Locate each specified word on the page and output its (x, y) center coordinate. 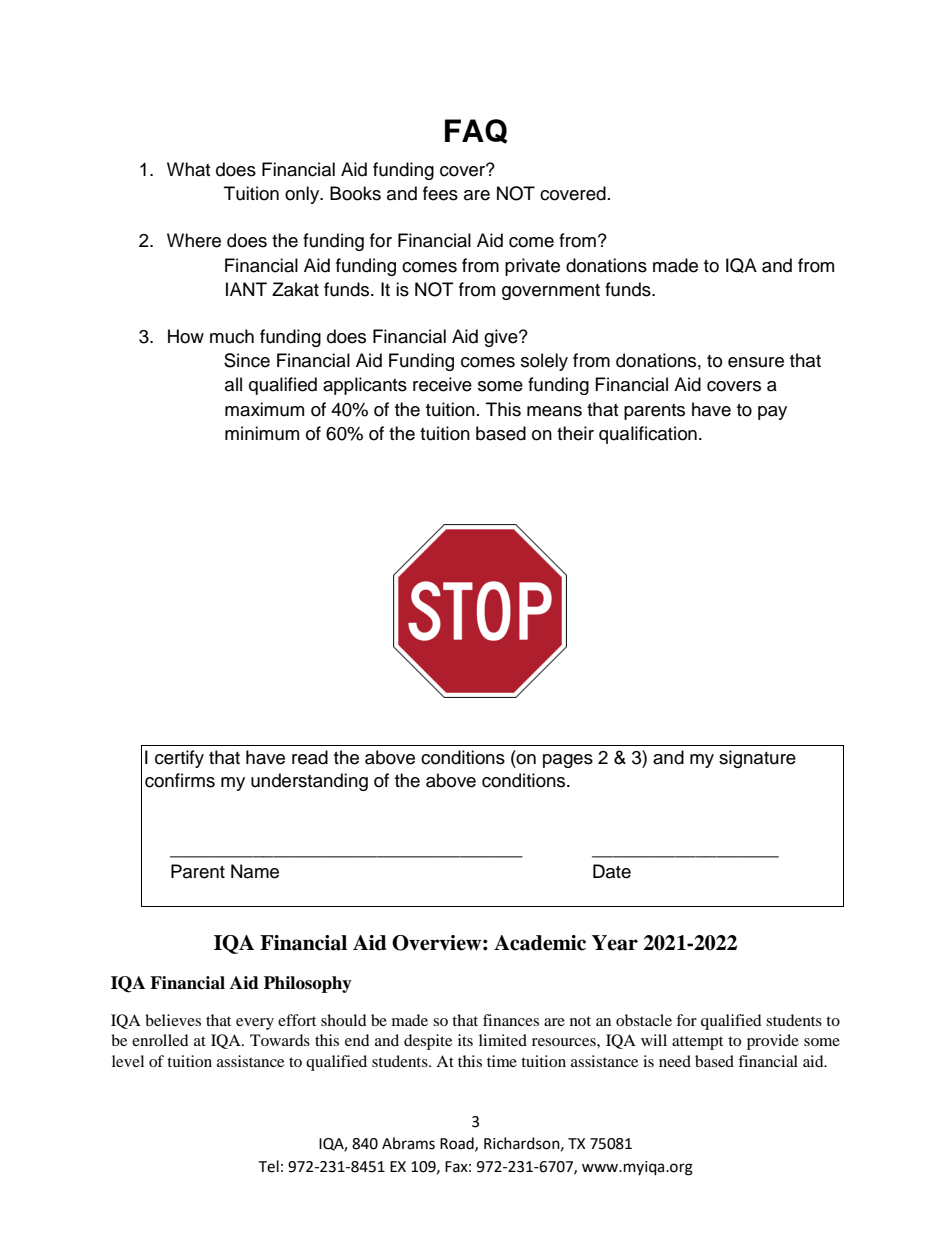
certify (179, 759)
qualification (648, 435)
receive (442, 384)
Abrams (408, 1143)
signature (757, 759)
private (532, 267)
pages (568, 761)
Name (255, 871)
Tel (268, 1166)
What (188, 169)
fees (440, 193)
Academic (540, 943)
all (233, 384)
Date (612, 871)
